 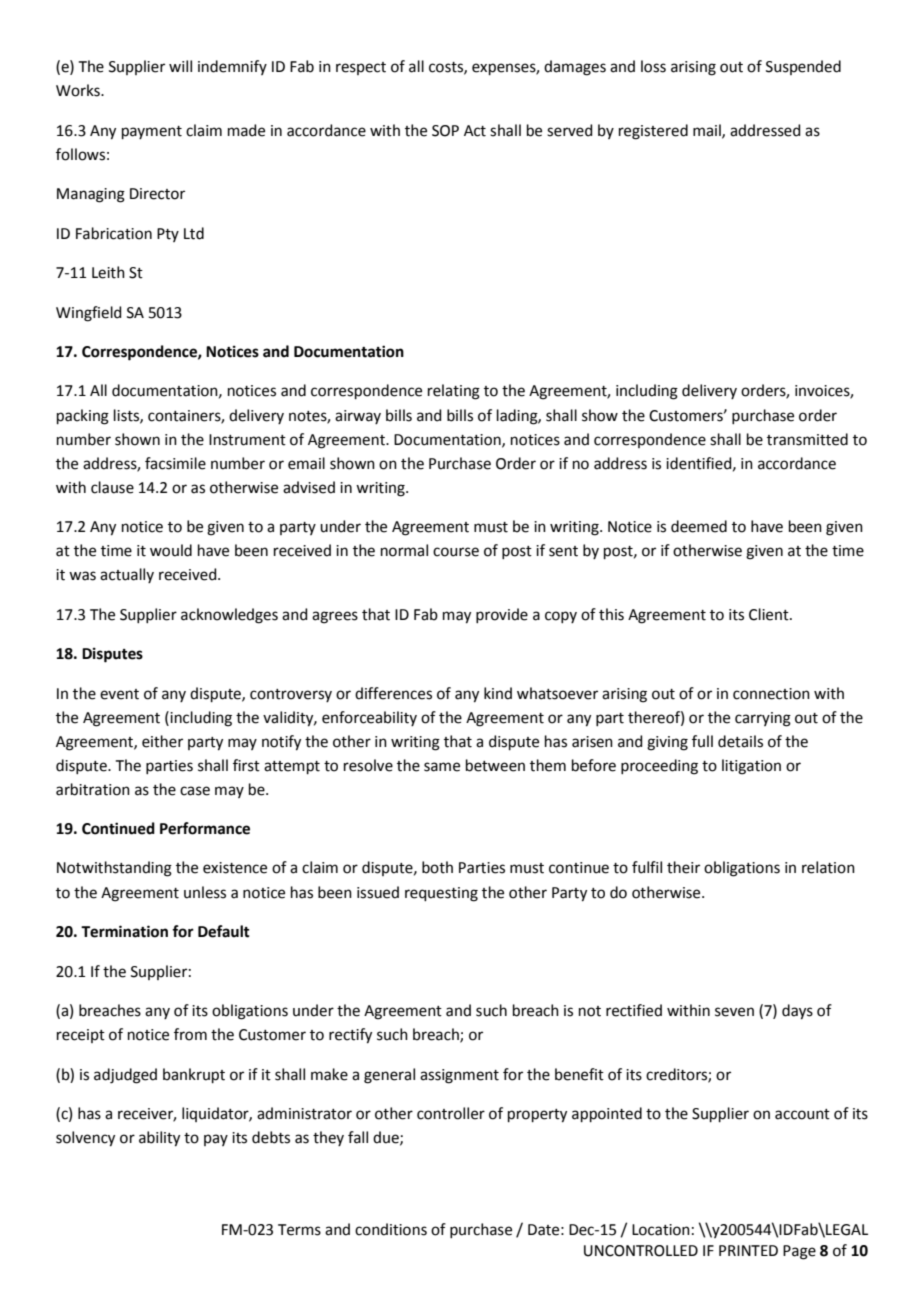 I want to click on transmitted, so click(x=807, y=439).
